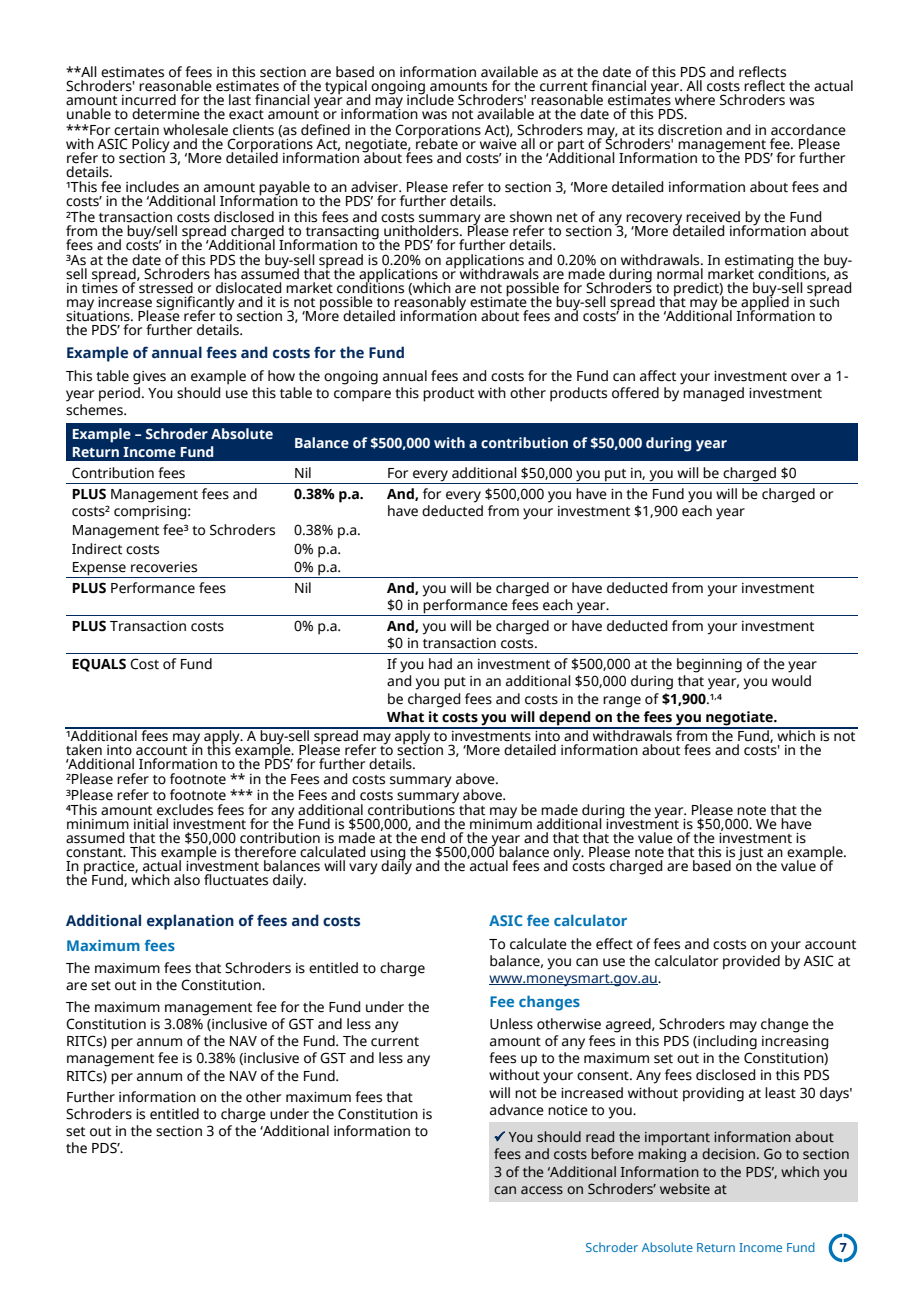 The image size is (924, 1308). I want to click on managed, so click(713, 394).
